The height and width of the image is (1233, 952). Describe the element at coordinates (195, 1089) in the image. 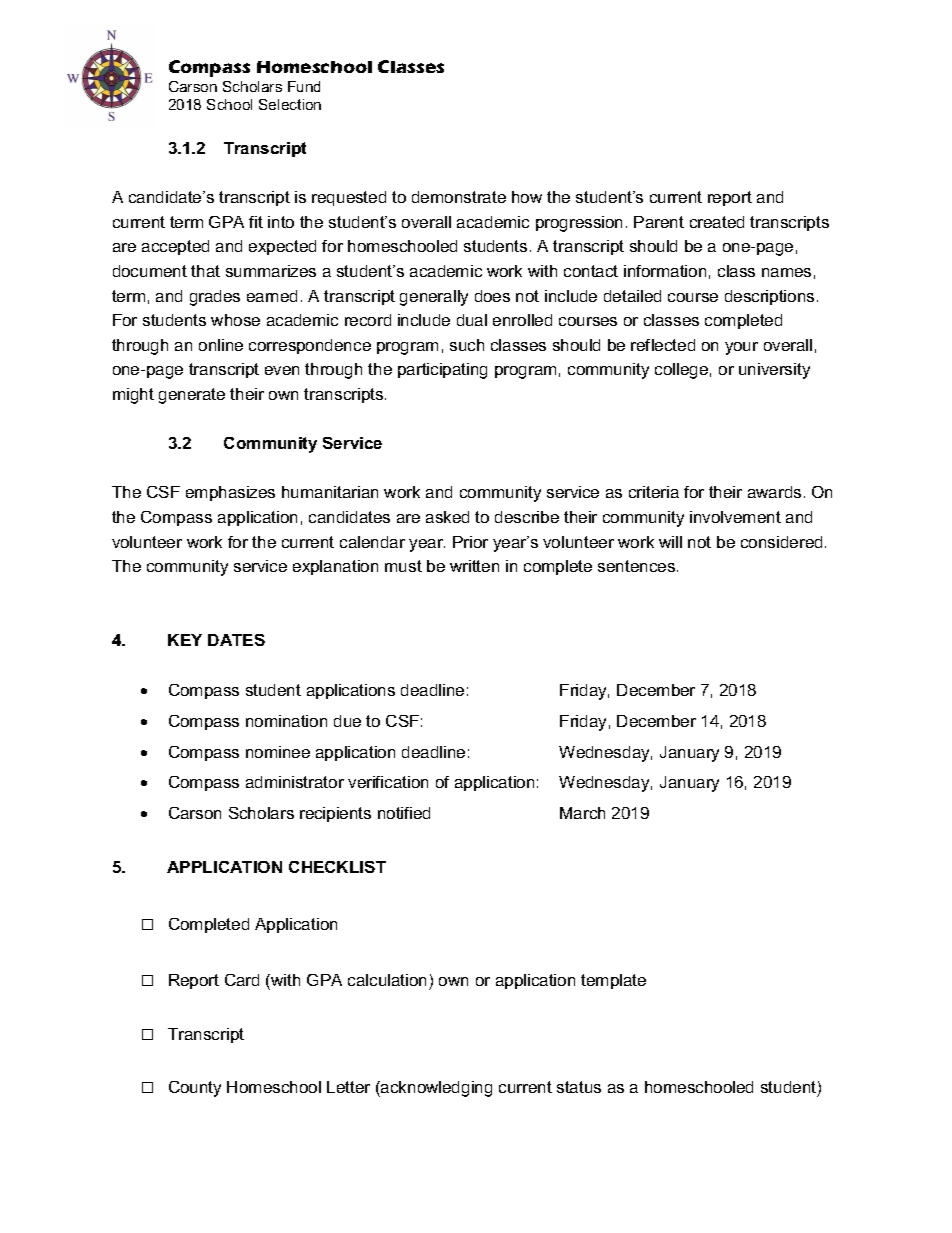

I see `County` at that location.
